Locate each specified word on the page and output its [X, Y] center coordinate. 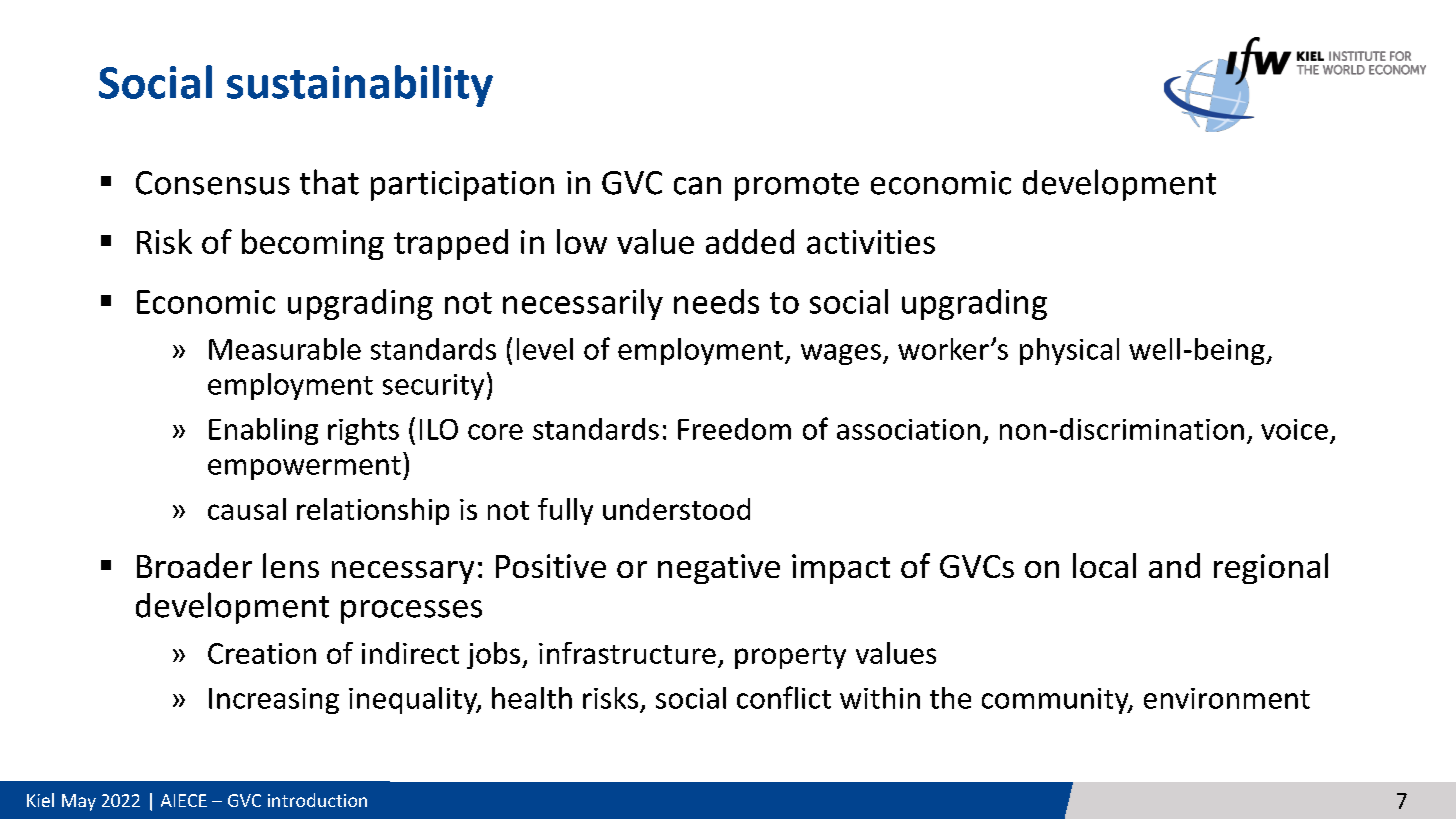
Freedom [734, 429]
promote [797, 187]
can [697, 186]
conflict [784, 697]
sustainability [360, 86]
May [79, 802]
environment [1227, 698]
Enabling [263, 431]
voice [1294, 429]
